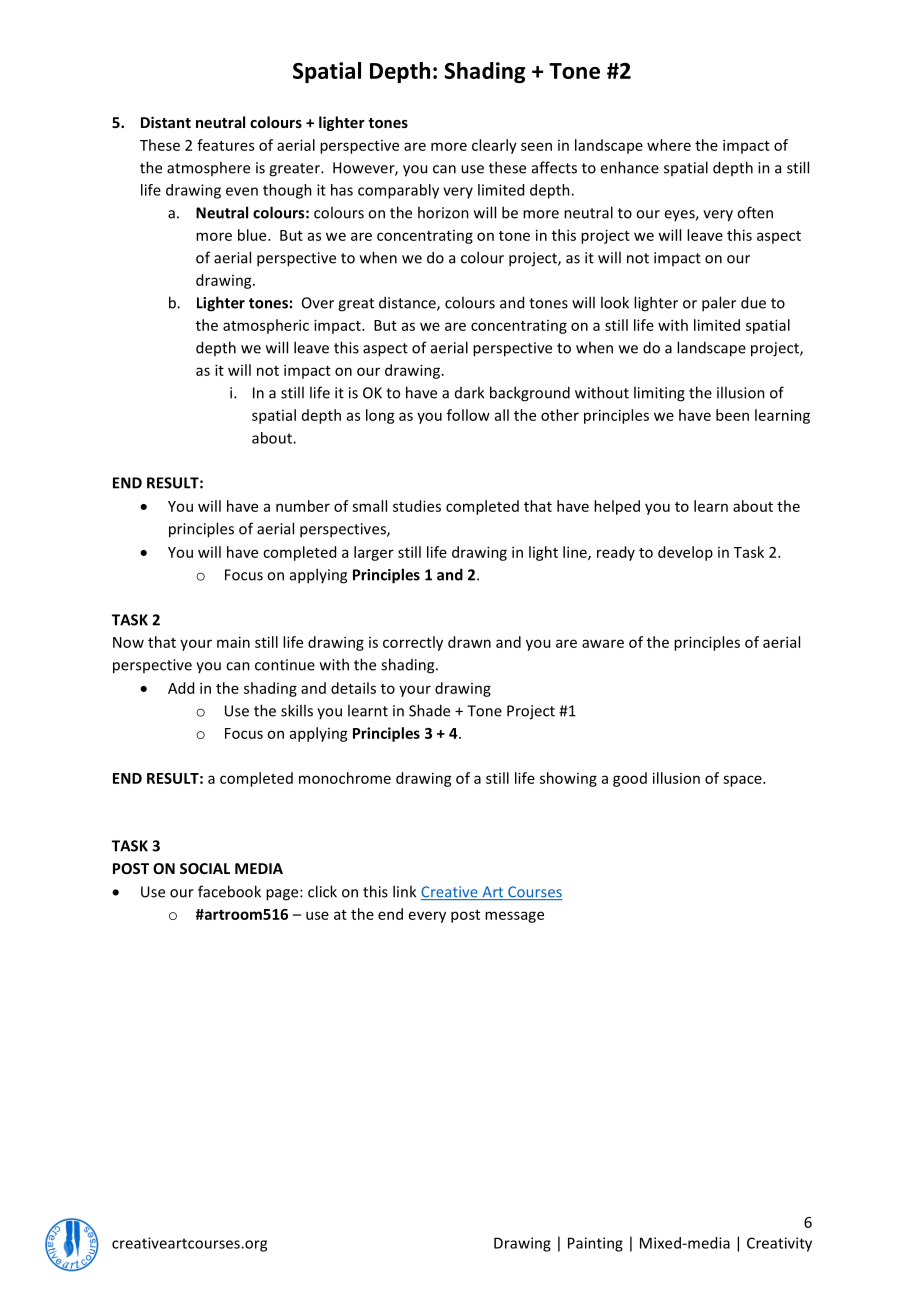 This screenshot has height=1308, width=924. What do you see at coordinates (229, 891) in the screenshot?
I see `facebook` at bounding box center [229, 891].
